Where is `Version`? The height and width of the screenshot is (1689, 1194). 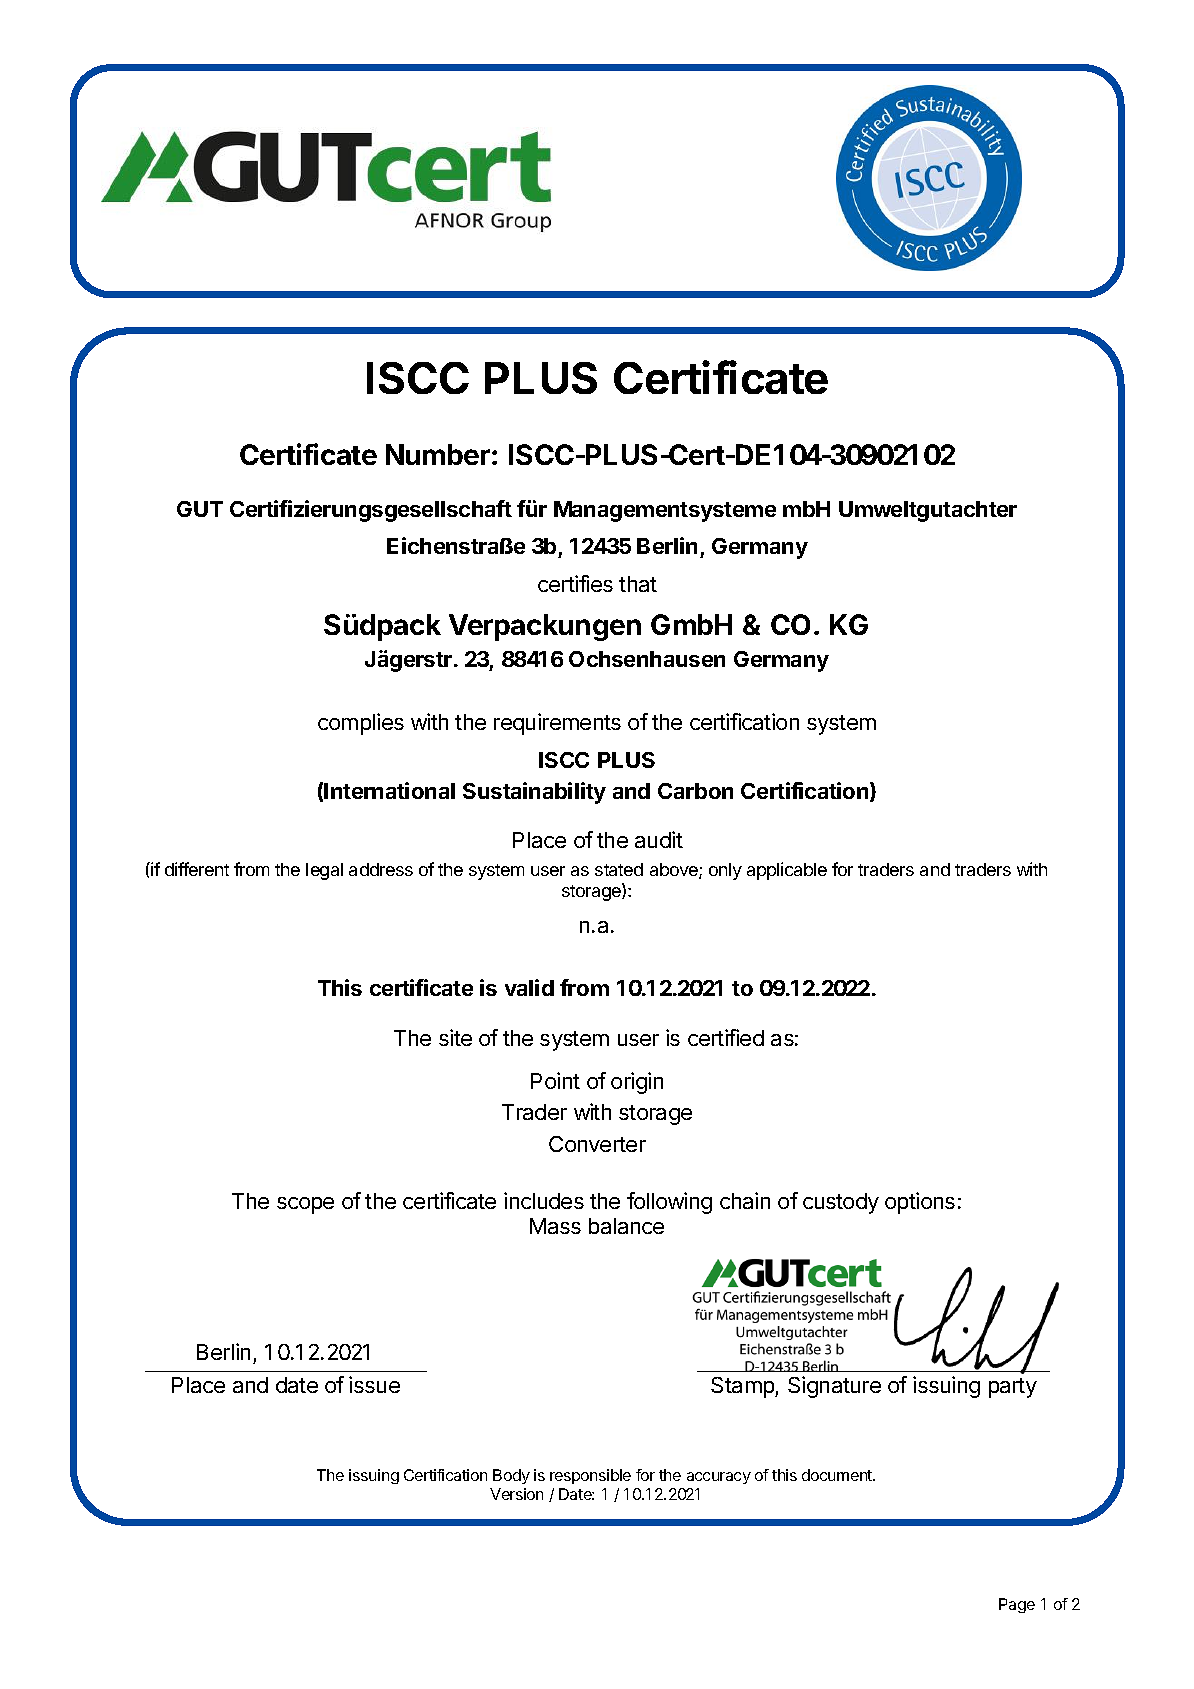
Version is located at coordinates (516, 1494).
